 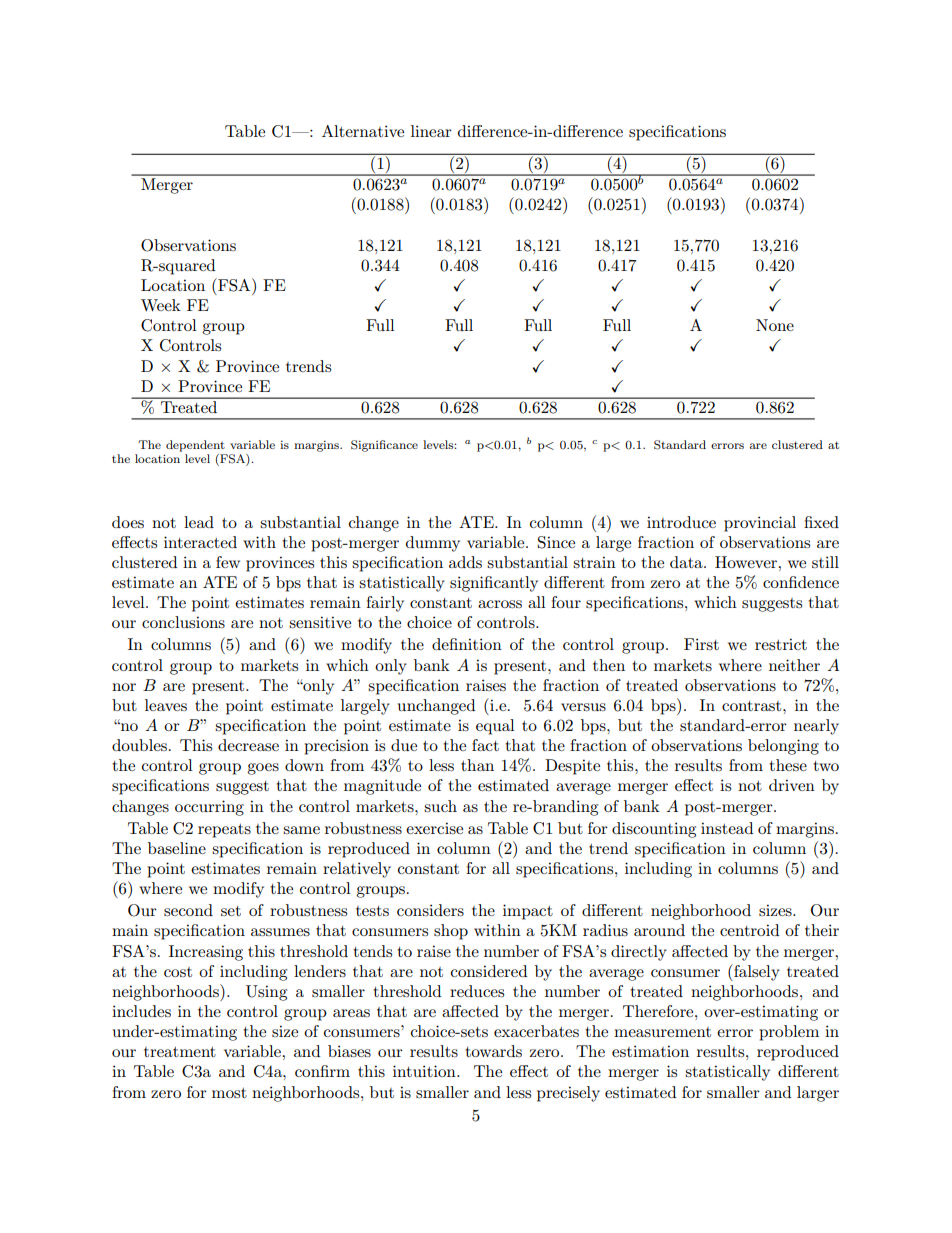 What do you see at coordinates (384, 446) in the image?
I see `Significance` at bounding box center [384, 446].
